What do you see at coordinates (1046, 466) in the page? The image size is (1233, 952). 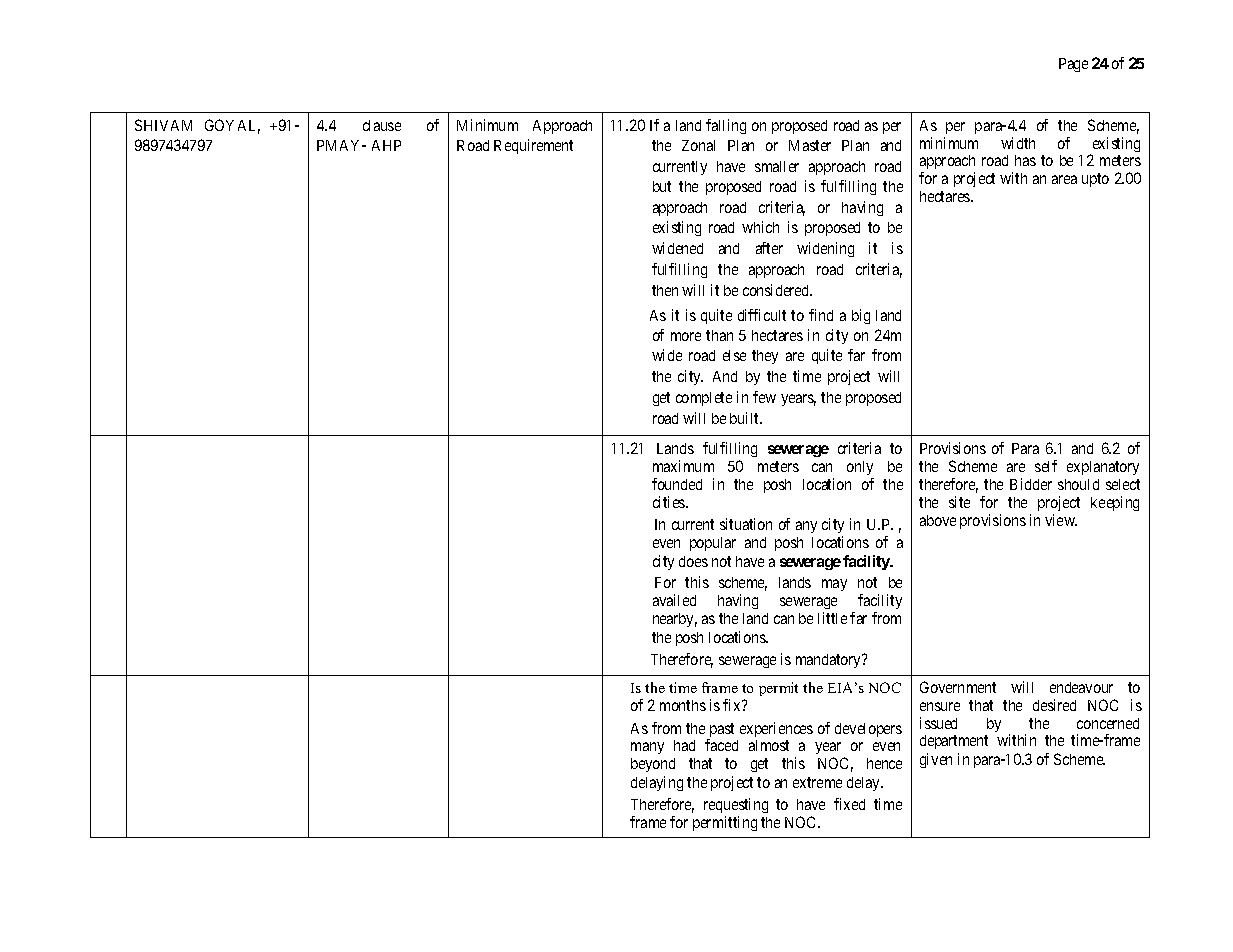 I see `self` at bounding box center [1046, 466].
